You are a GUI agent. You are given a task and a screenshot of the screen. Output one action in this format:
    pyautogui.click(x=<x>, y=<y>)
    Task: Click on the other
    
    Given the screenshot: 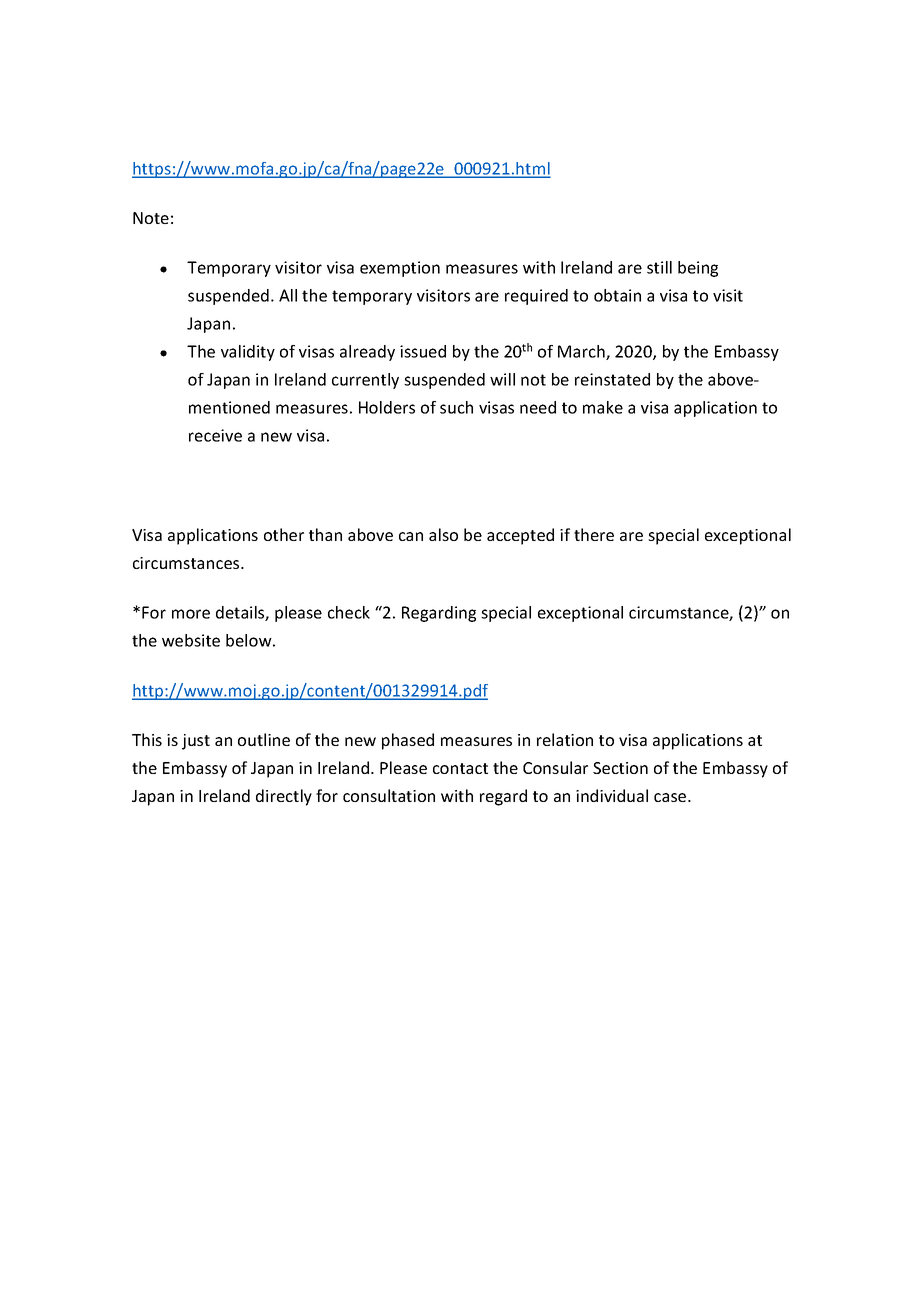 What is the action you would take?
    pyautogui.click(x=284, y=534)
